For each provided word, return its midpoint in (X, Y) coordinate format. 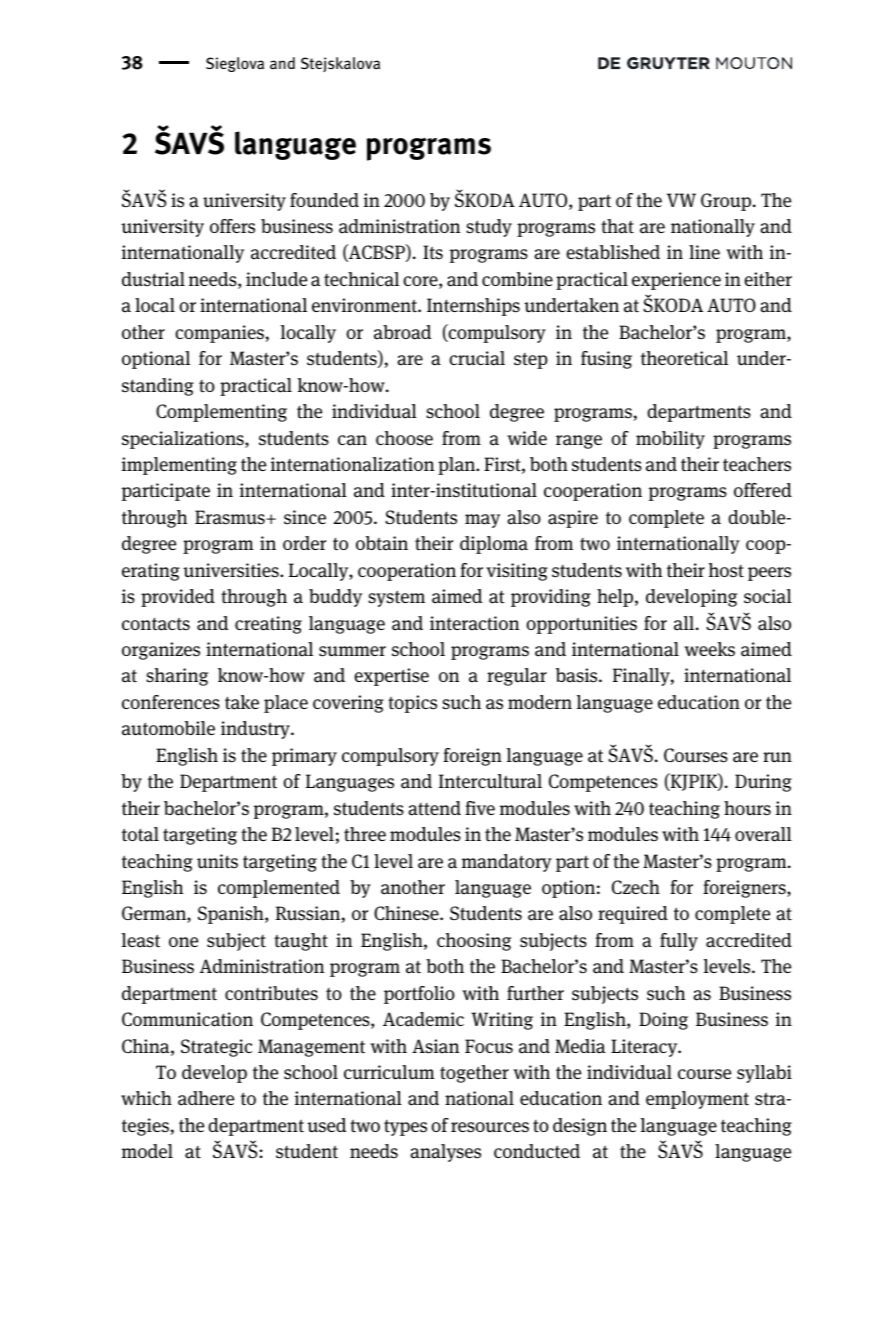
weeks (709, 649)
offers (232, 226)
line (704, 252)
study (489, 228)
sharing (177, 677)
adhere (206, 1098)
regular (517, 677)
